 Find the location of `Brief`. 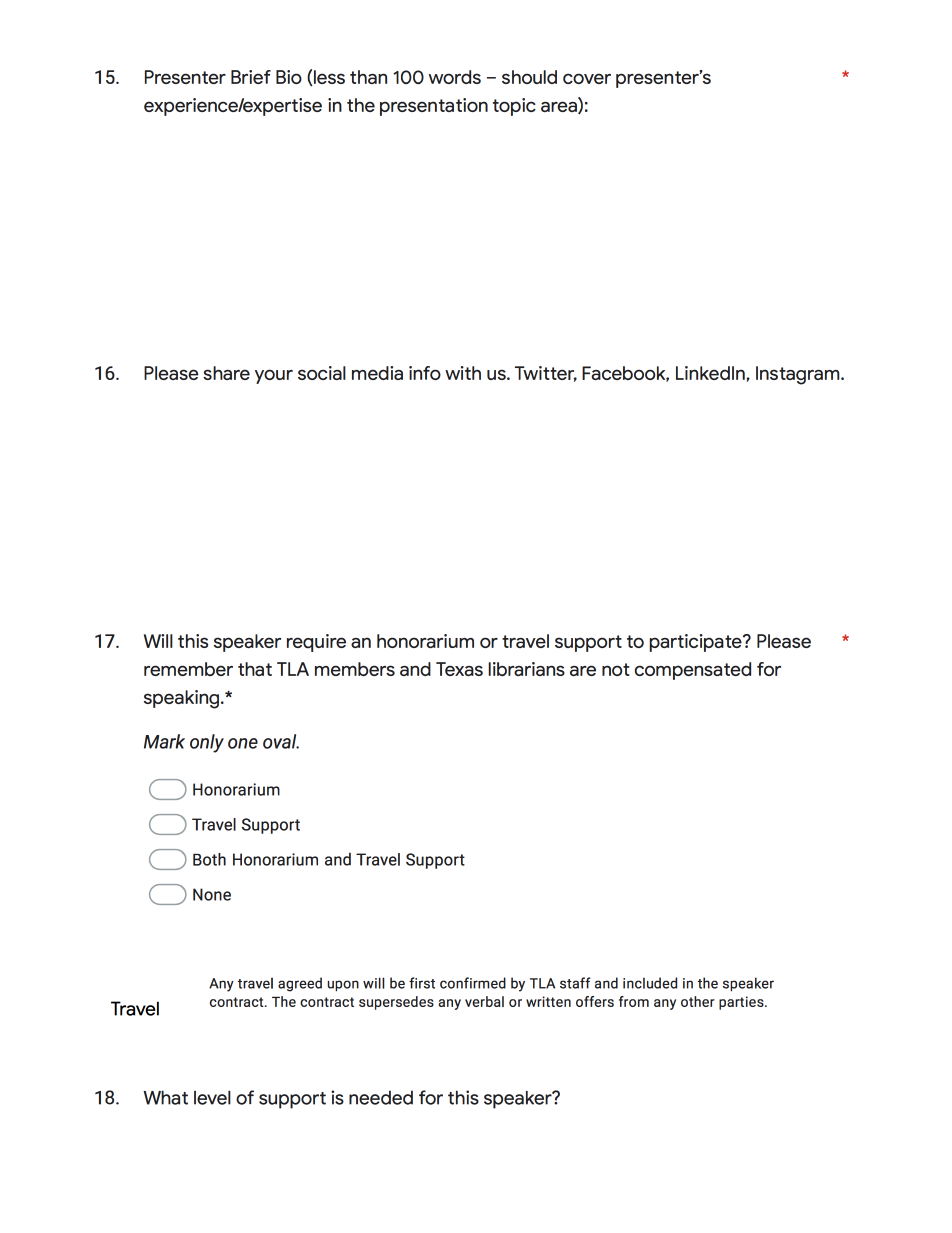

Brief is located at coordinates (251, 77).
